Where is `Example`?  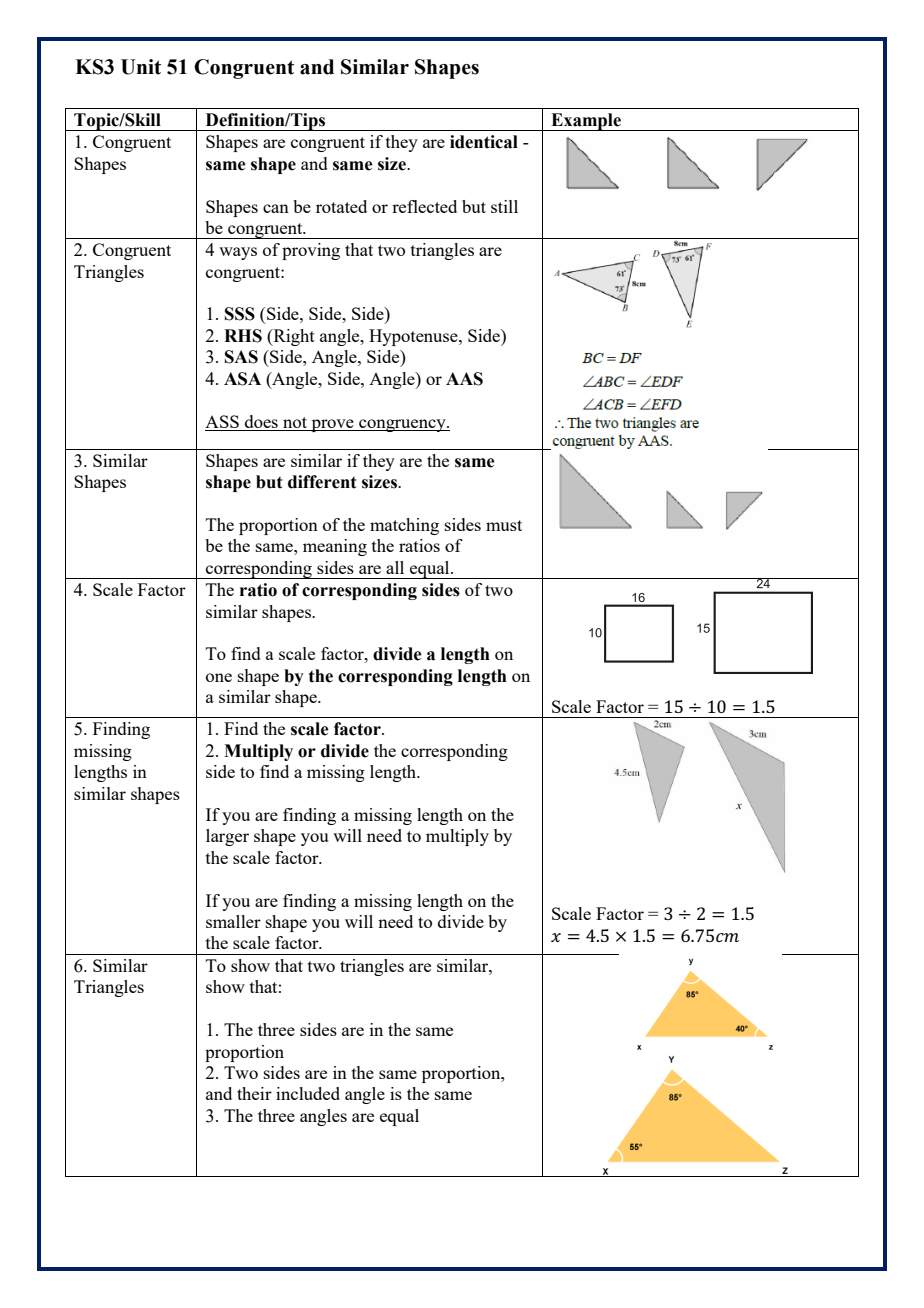
Example is located at coordinates (586, 122).
